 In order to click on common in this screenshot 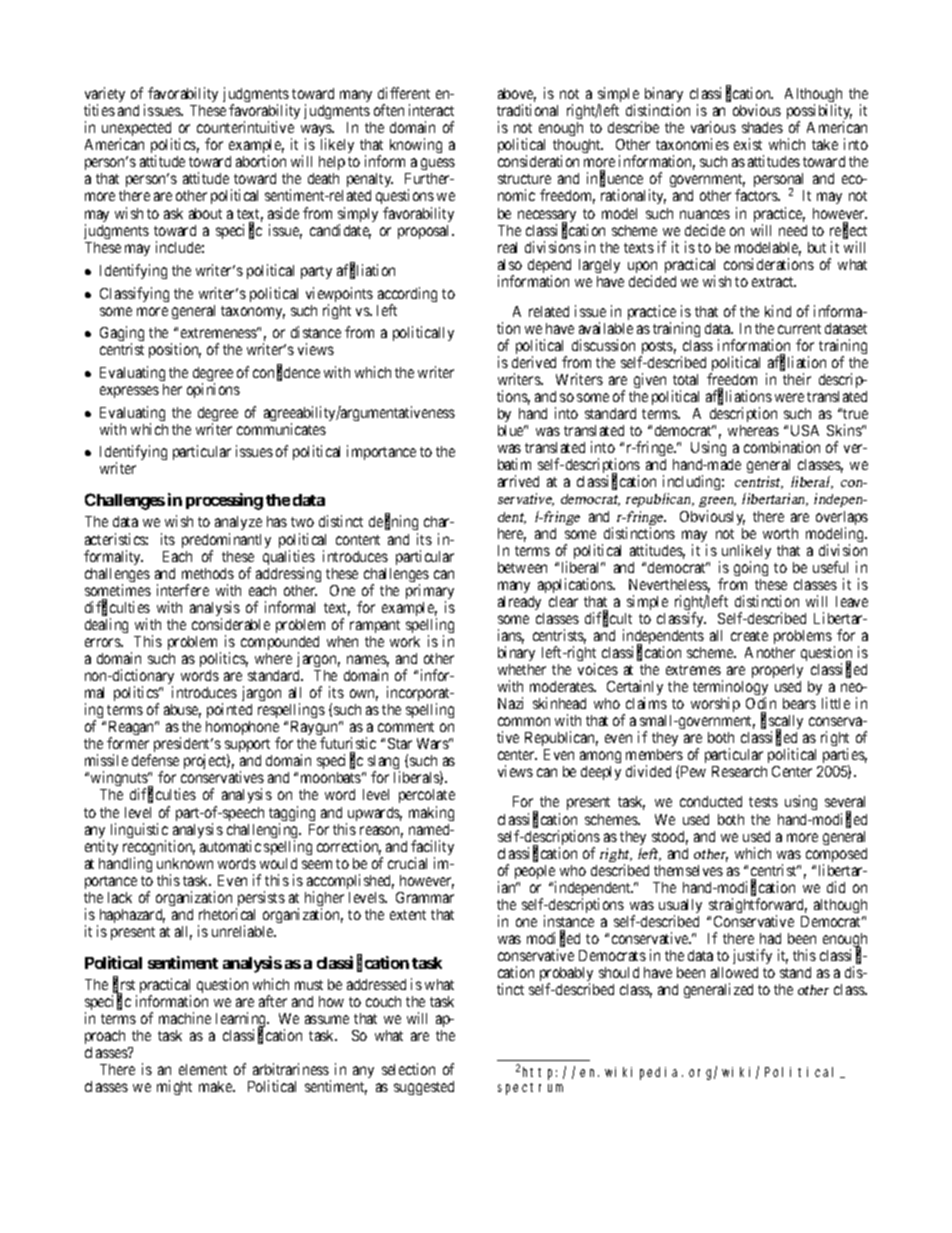, I will do `click(524, 721)`.
